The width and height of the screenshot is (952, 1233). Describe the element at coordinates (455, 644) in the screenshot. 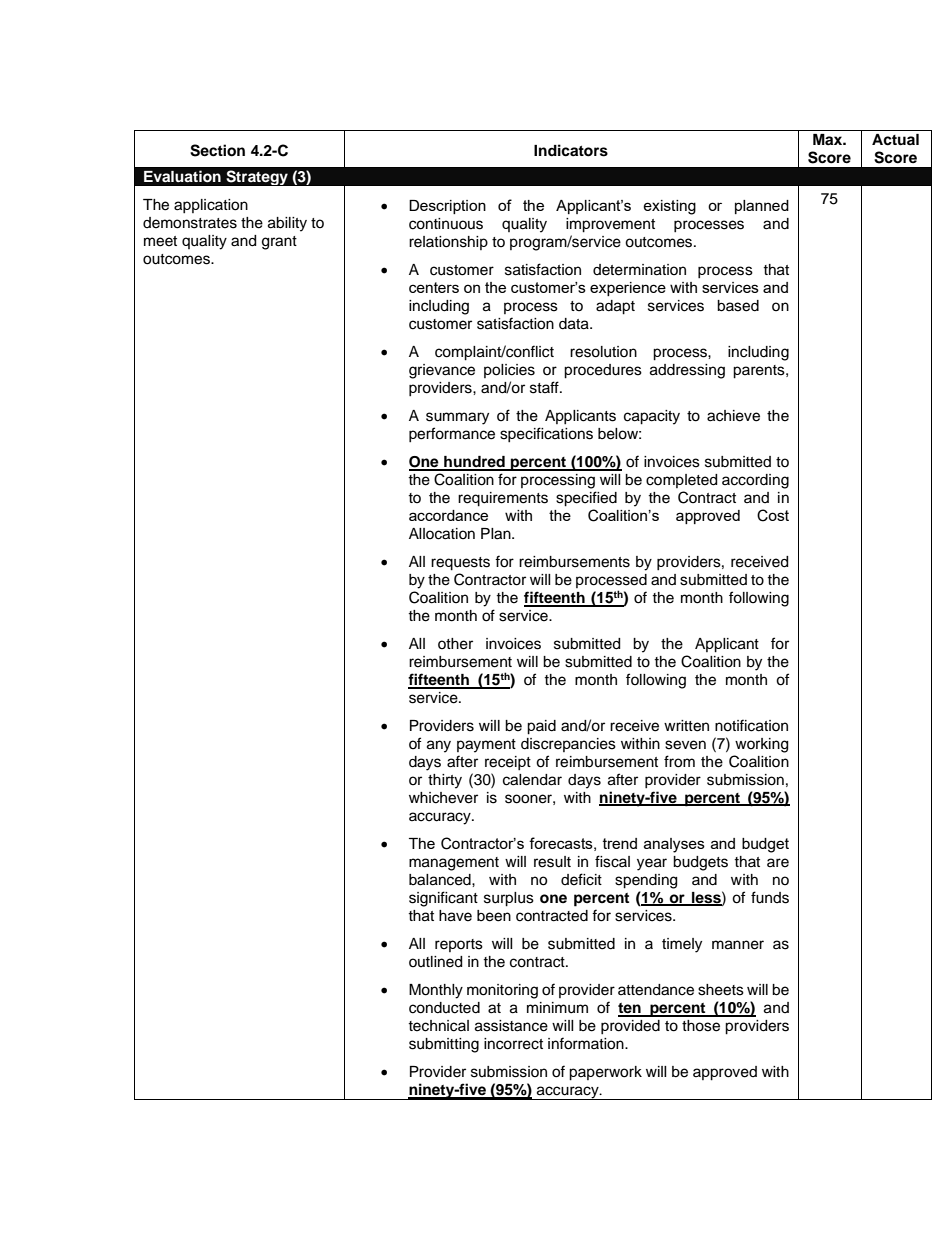

I see `other` at that location.
